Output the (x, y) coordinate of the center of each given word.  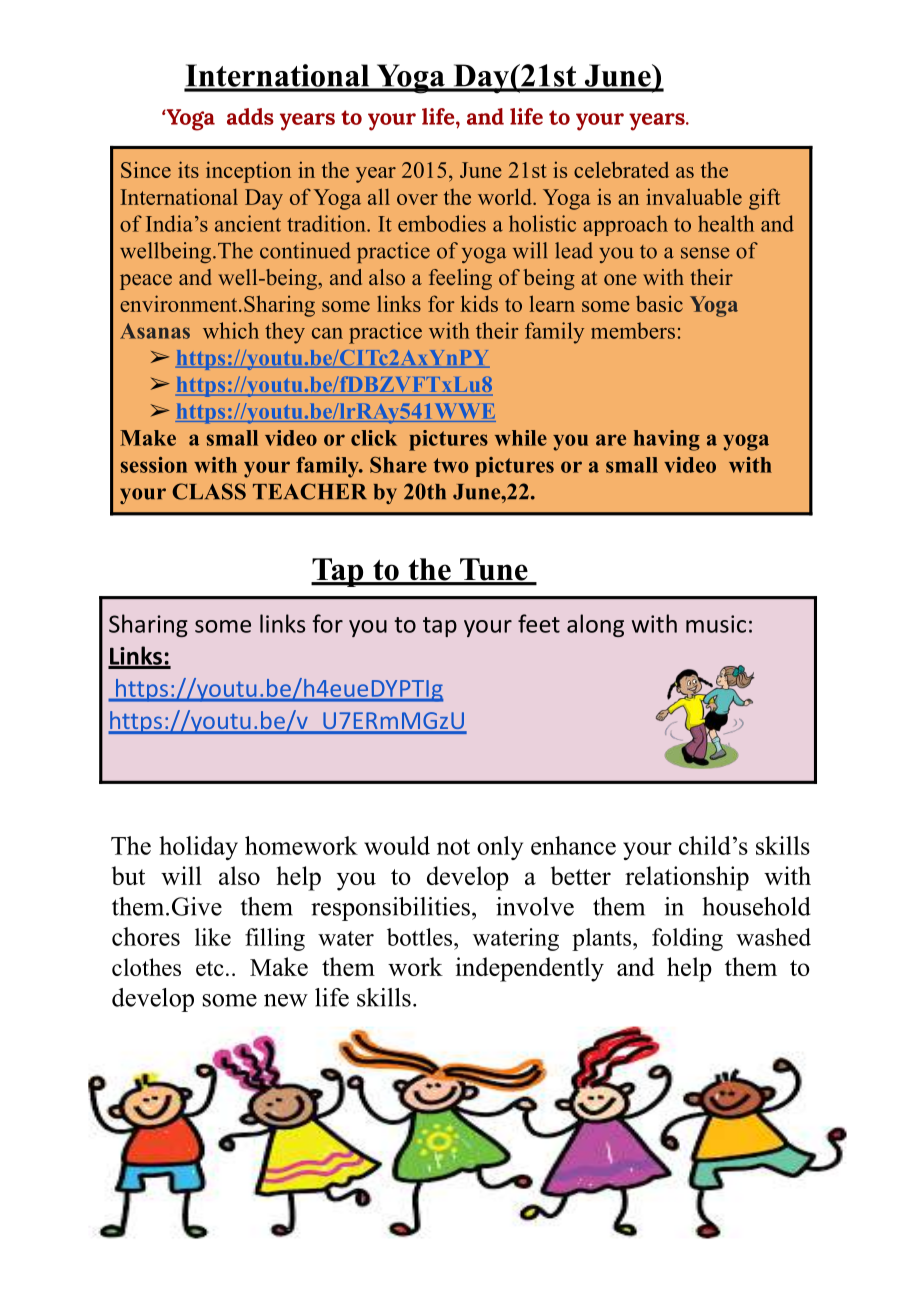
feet (539, 623)
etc (210, 968)
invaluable (694, 196)
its (188, 169)
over (417, 199)
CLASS (209, 491)
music (716, 624)
